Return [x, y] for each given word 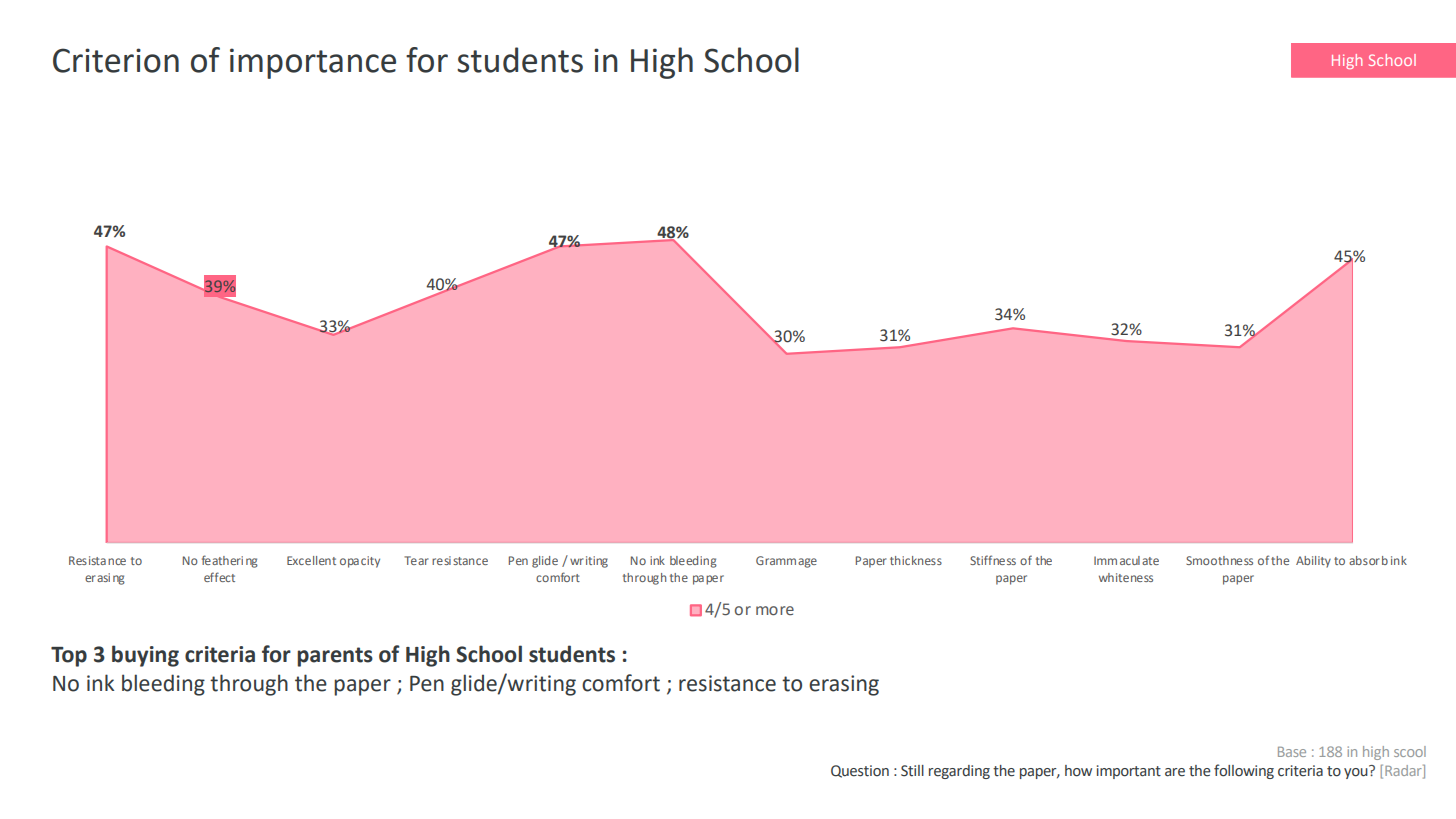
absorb [1368, 560]
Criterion [116, 60]
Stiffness [993, 560]
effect [219, 577]
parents [335, 657]
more [775, 610]
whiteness [1126, 577]
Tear [416, 560]
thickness [916, 560]
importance [313, 63]
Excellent [311, 560]
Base [1292, 752]
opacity [360, 562]
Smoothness [1219, 560]
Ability [1313, 562]
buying [145, 656]
